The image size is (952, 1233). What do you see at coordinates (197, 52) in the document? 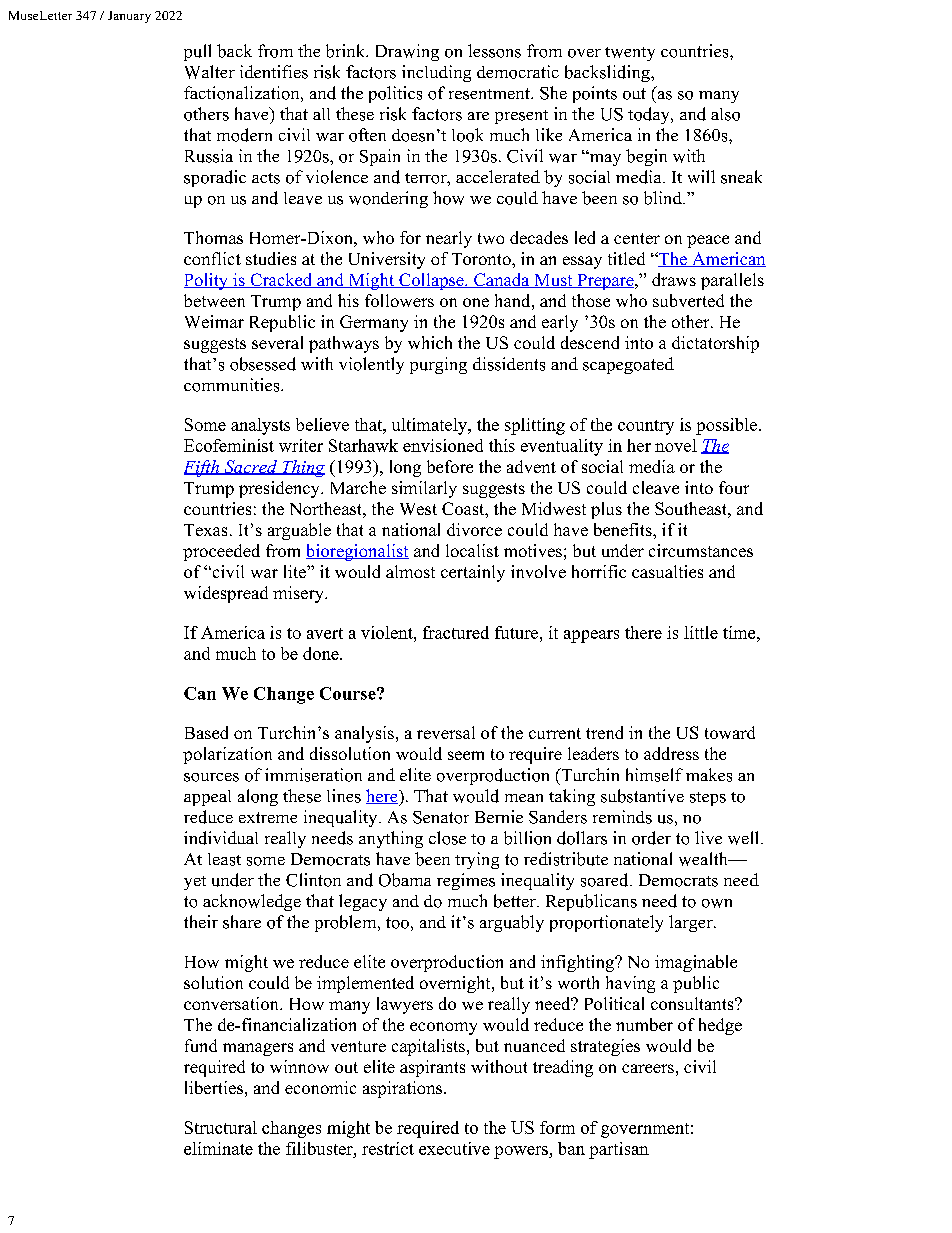
I see `pull` at bounding box center [197, 52].
